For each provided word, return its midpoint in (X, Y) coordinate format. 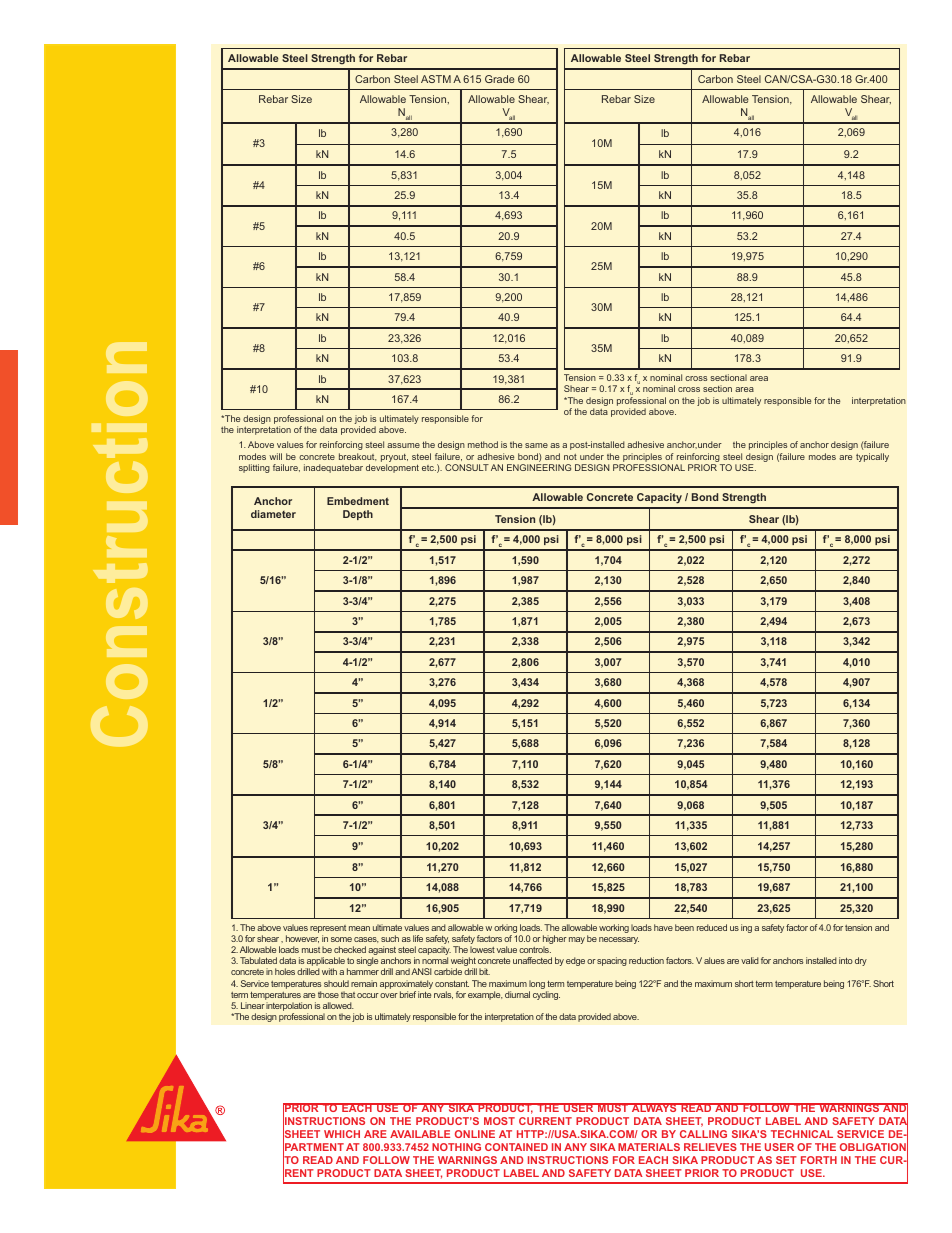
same (536, 445)
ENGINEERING (539, 467)
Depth (358, 515)
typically (872, 457)
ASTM (436, 79)
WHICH (342, 1134)
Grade (500, 79)
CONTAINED (516, 1147)
